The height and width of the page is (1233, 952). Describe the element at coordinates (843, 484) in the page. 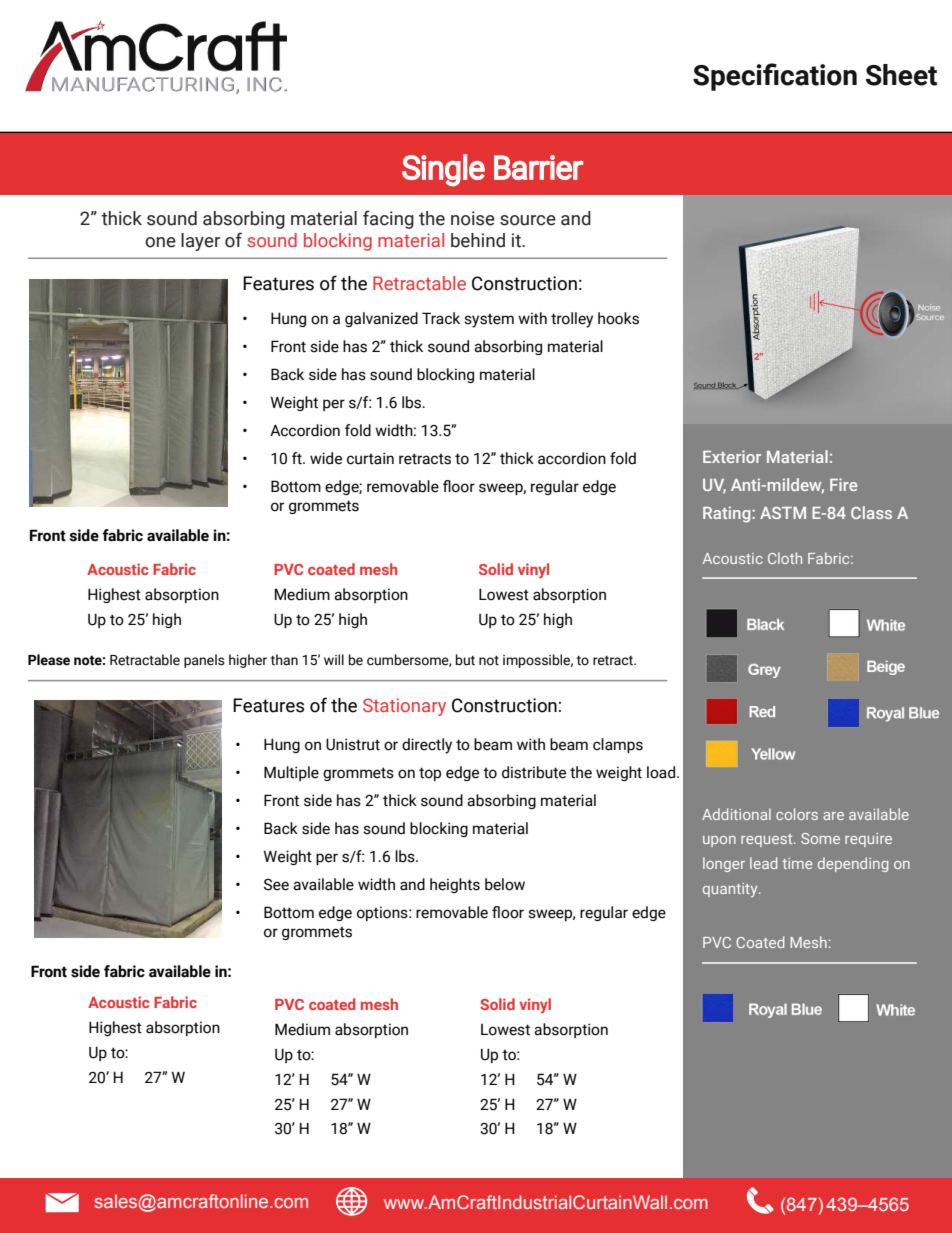

I see `Fire` at that location.
